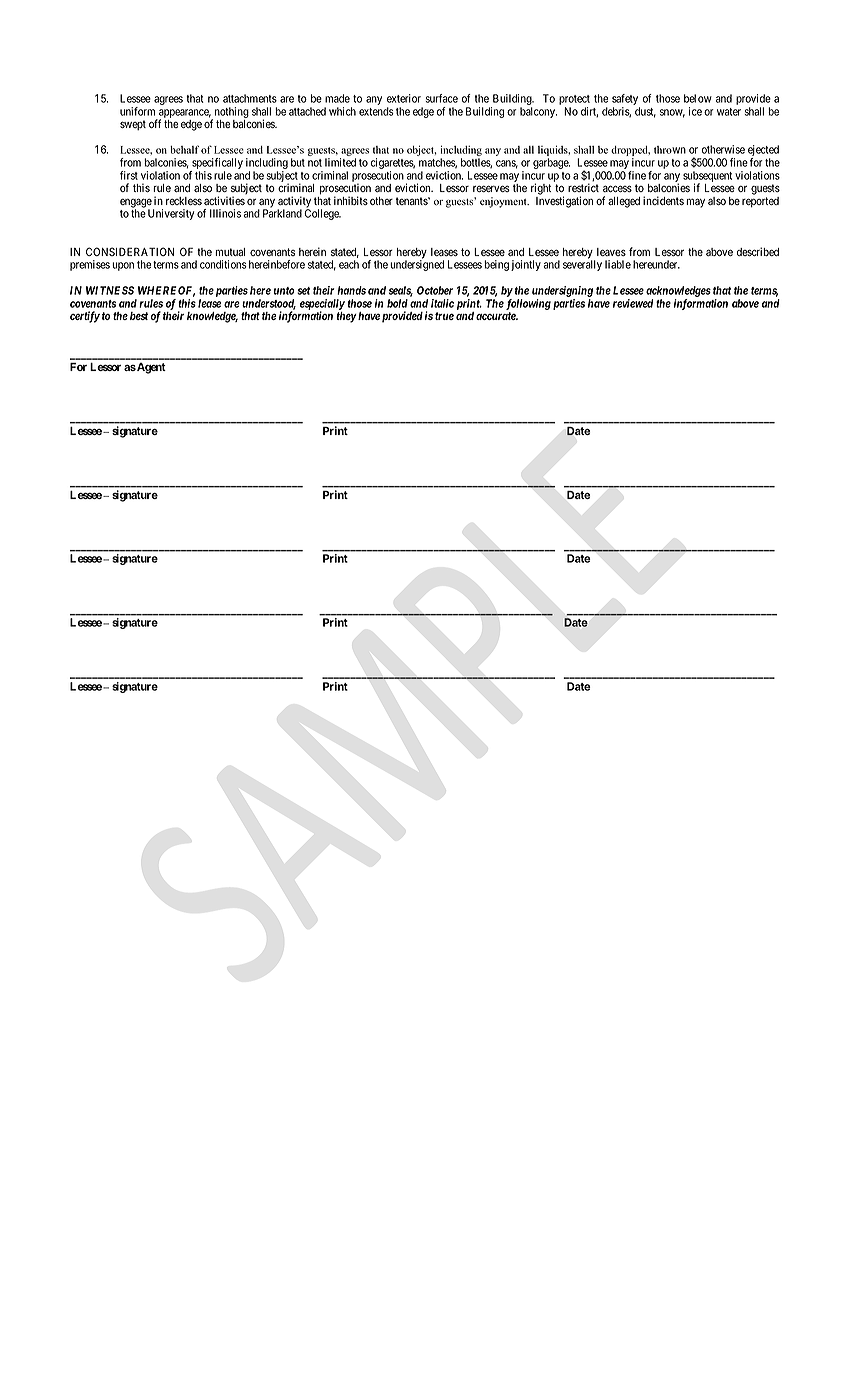 The image size is (849, 1400). What do you see at coordinates (123, 266) in the document?
I see `upon` at bounding box center [123, 266].
